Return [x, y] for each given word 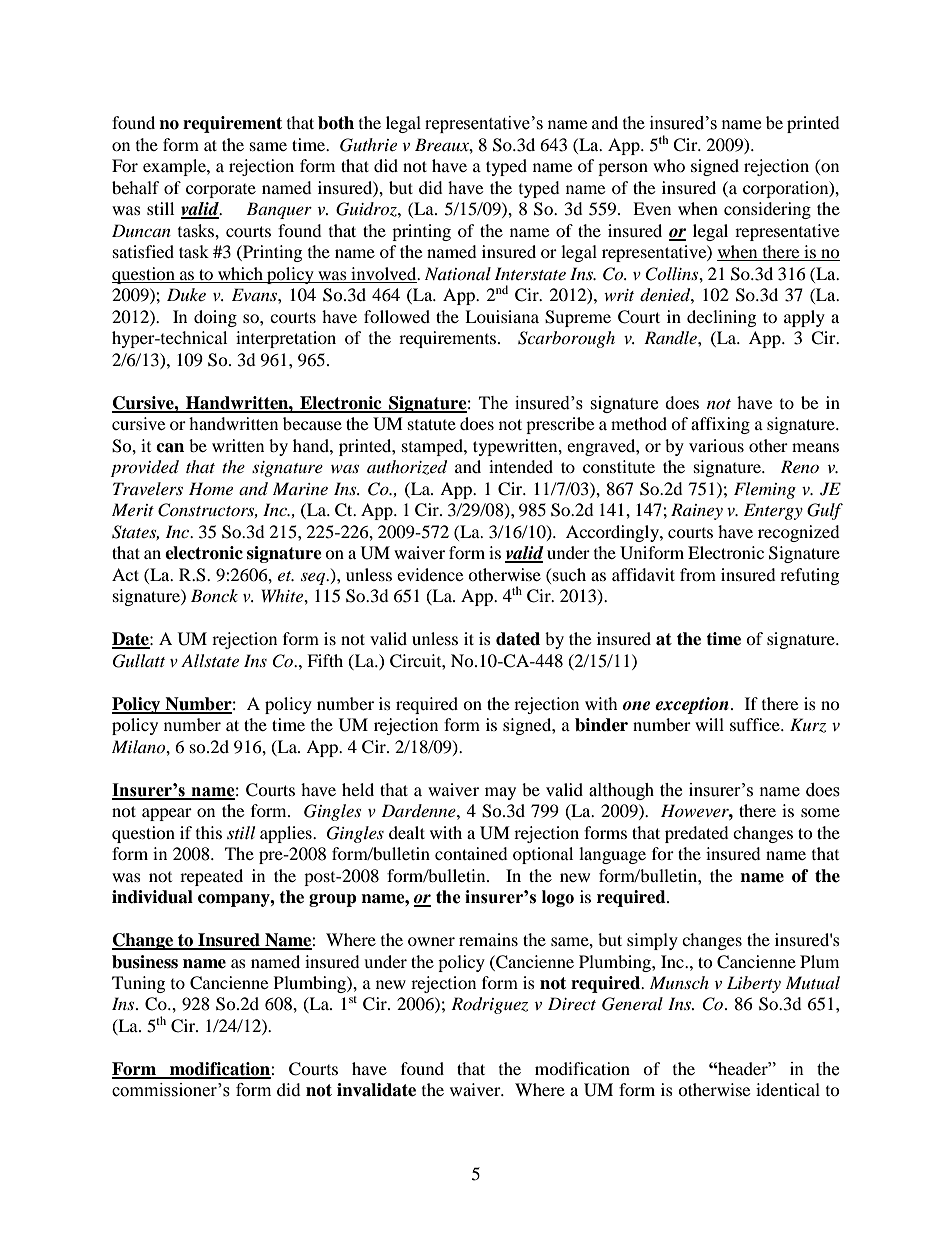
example [175, 167]
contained [471, 853]
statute [432, 424]
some [820, 812]
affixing [720, 425]
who [669, 165]
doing [215, 318]
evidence [430, 574]
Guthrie [368, 145]
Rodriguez [489, 1005]
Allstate [210, 660]
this [209, 832]
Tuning [138, 984]
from [698, 574]
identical [788, 1089]
